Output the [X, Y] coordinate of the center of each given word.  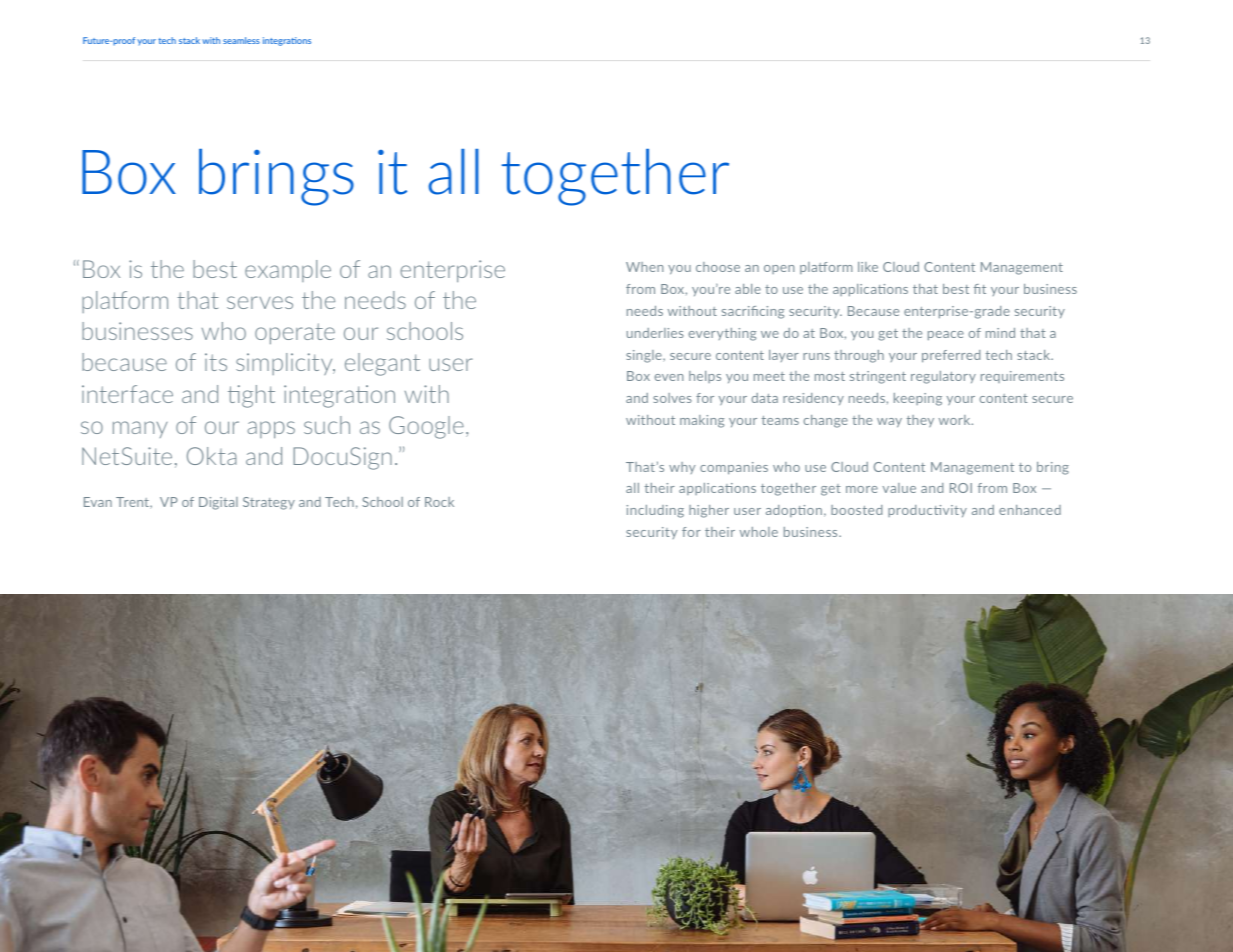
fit [980, 289]
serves [260, 302]
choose [718, 267]
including [655, 511]
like [868, 267]
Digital [218, 503]
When [645, 267]
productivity [927, 511]
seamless [241, 40]
